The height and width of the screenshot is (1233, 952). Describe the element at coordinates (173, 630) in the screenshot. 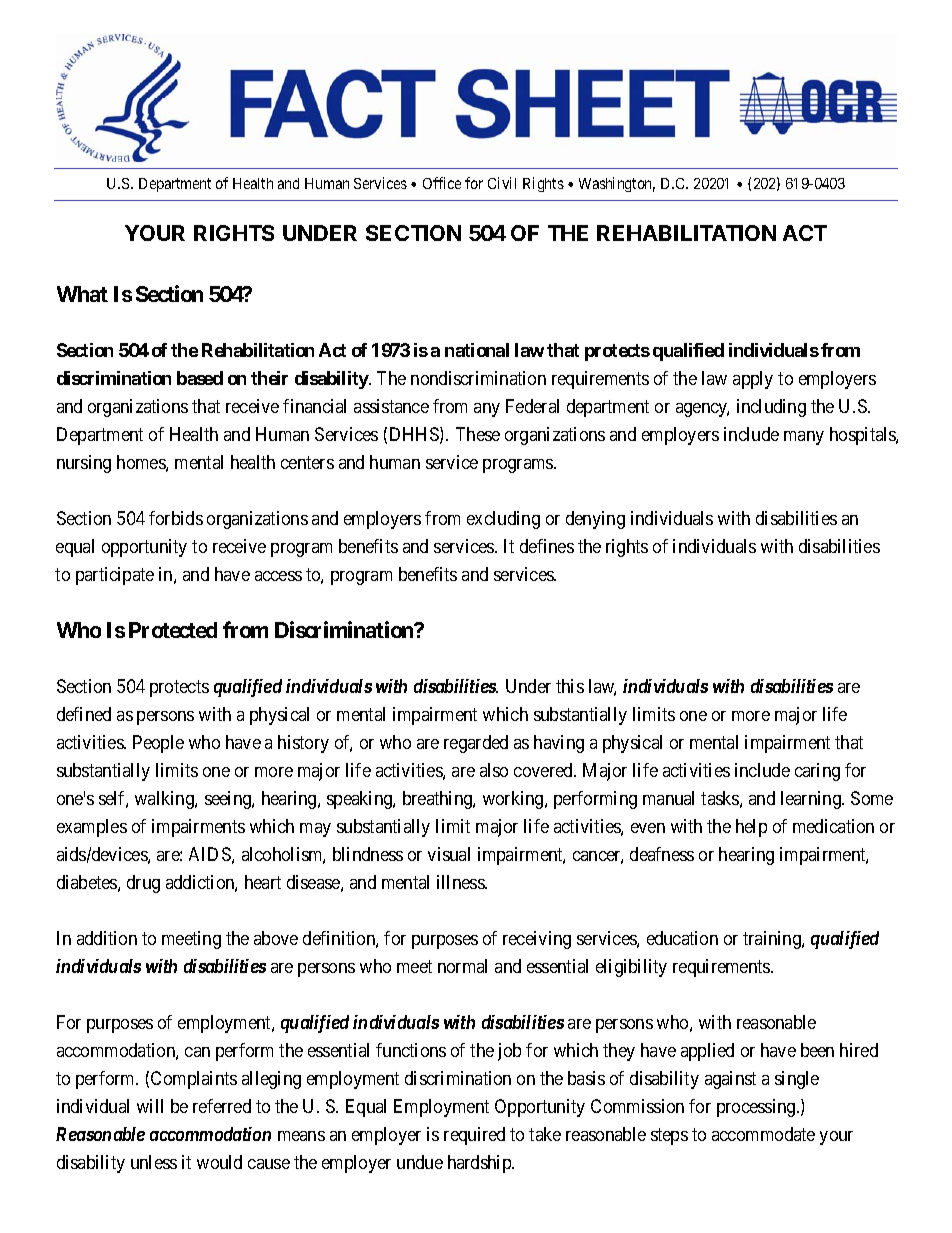

I see `Protected` at that location.
